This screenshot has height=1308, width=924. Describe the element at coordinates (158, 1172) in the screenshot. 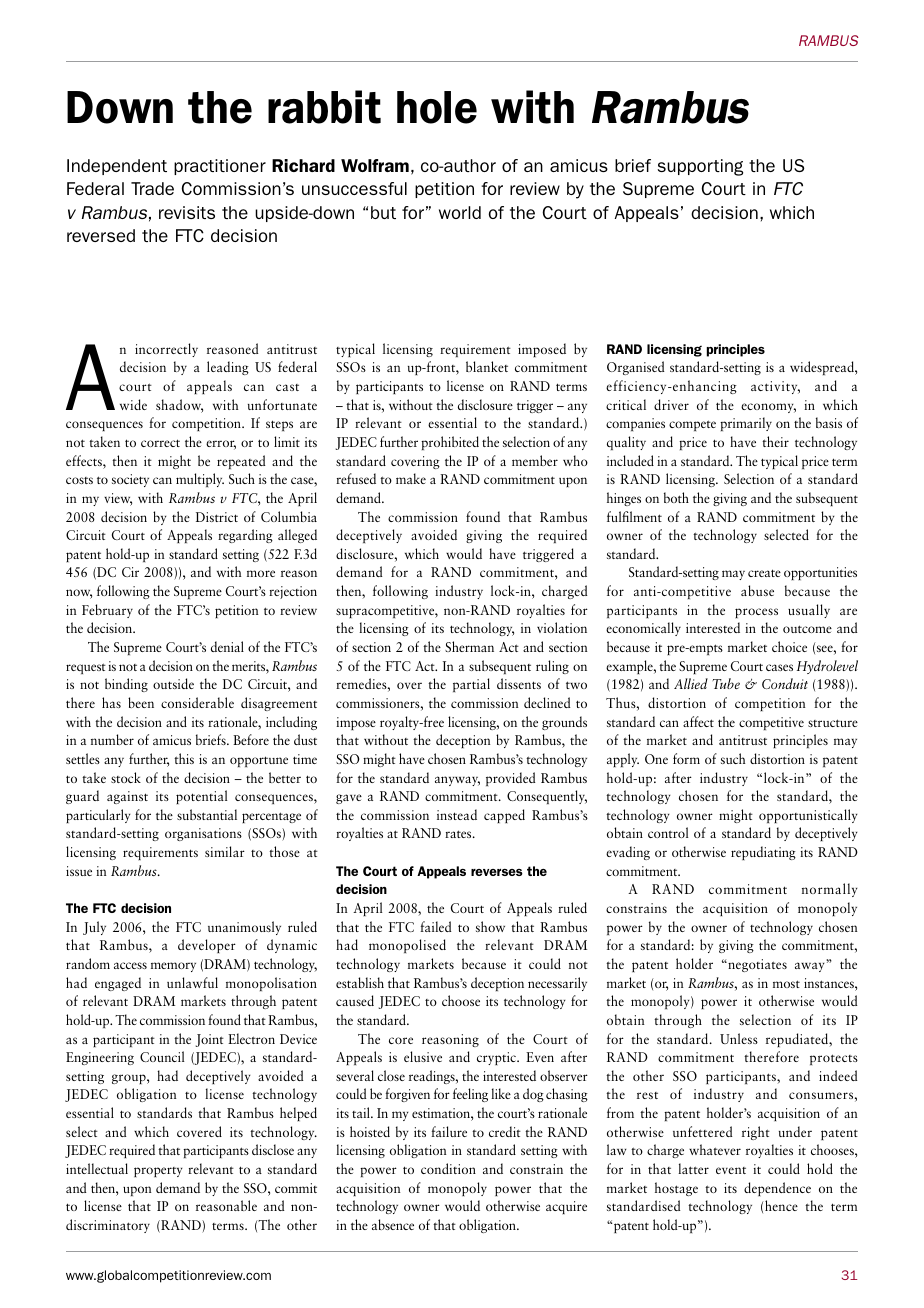

I see `property` at that location.
